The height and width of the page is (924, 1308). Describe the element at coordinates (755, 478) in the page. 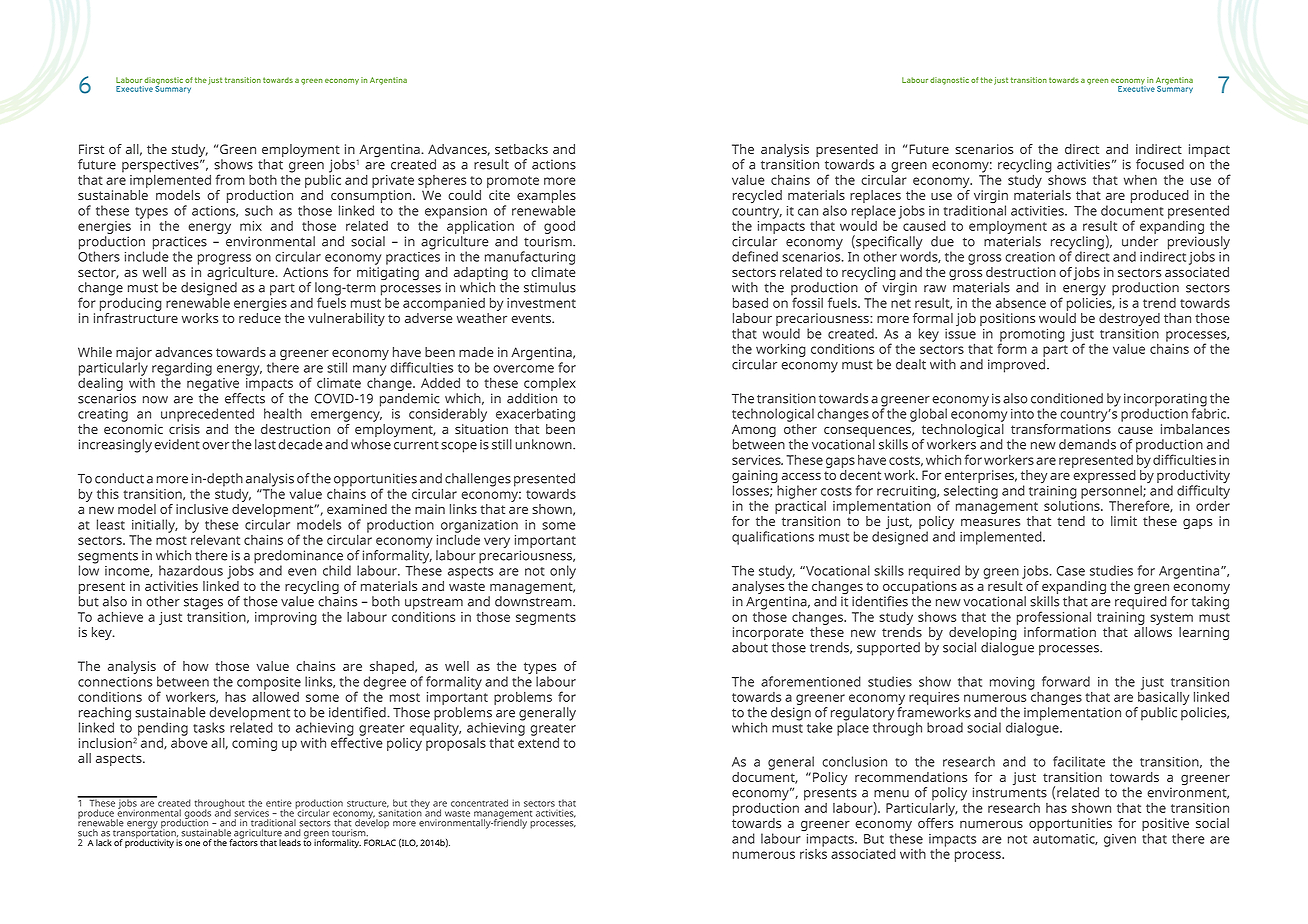

I see `gaining` at that location.
